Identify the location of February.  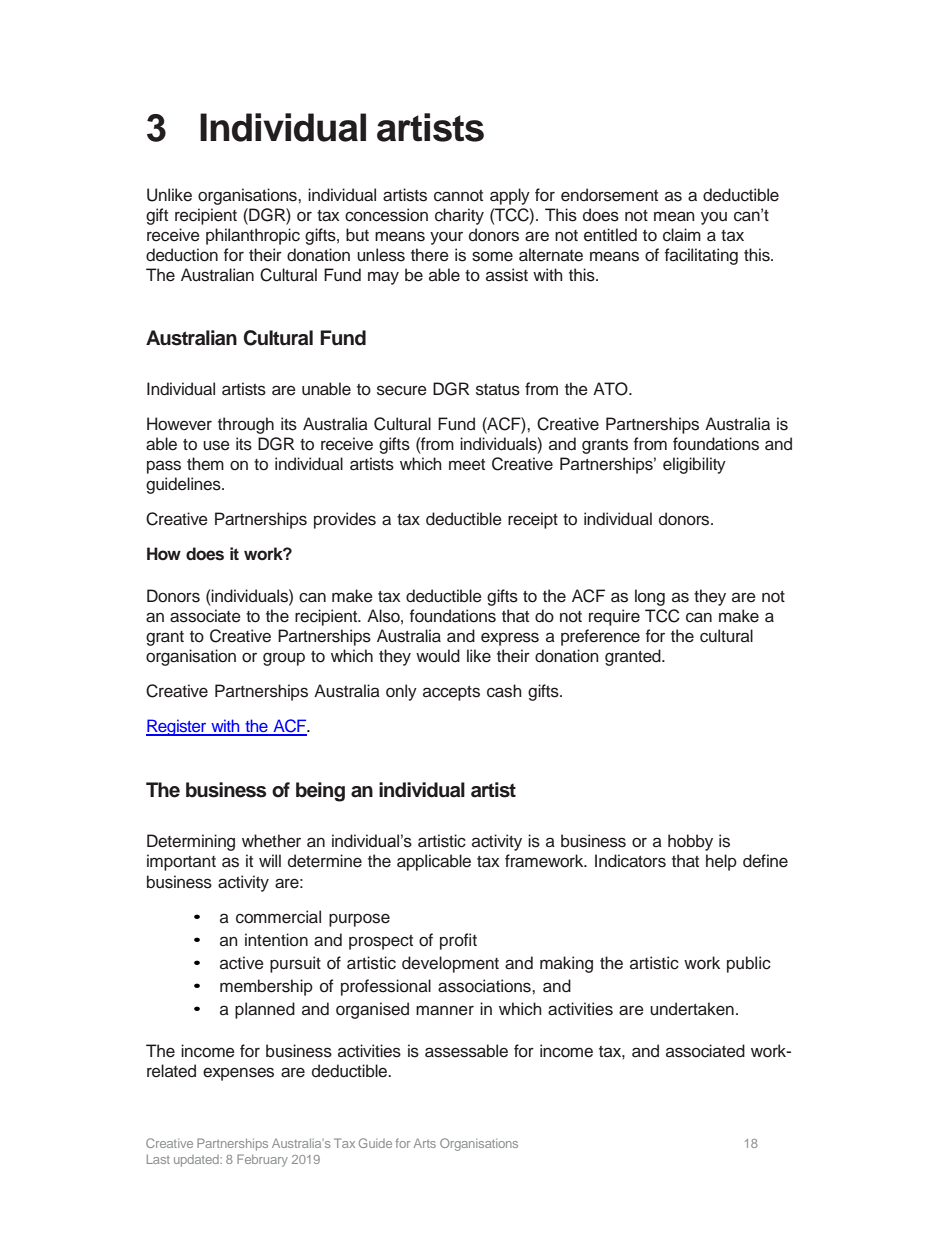
(262, 1160).
